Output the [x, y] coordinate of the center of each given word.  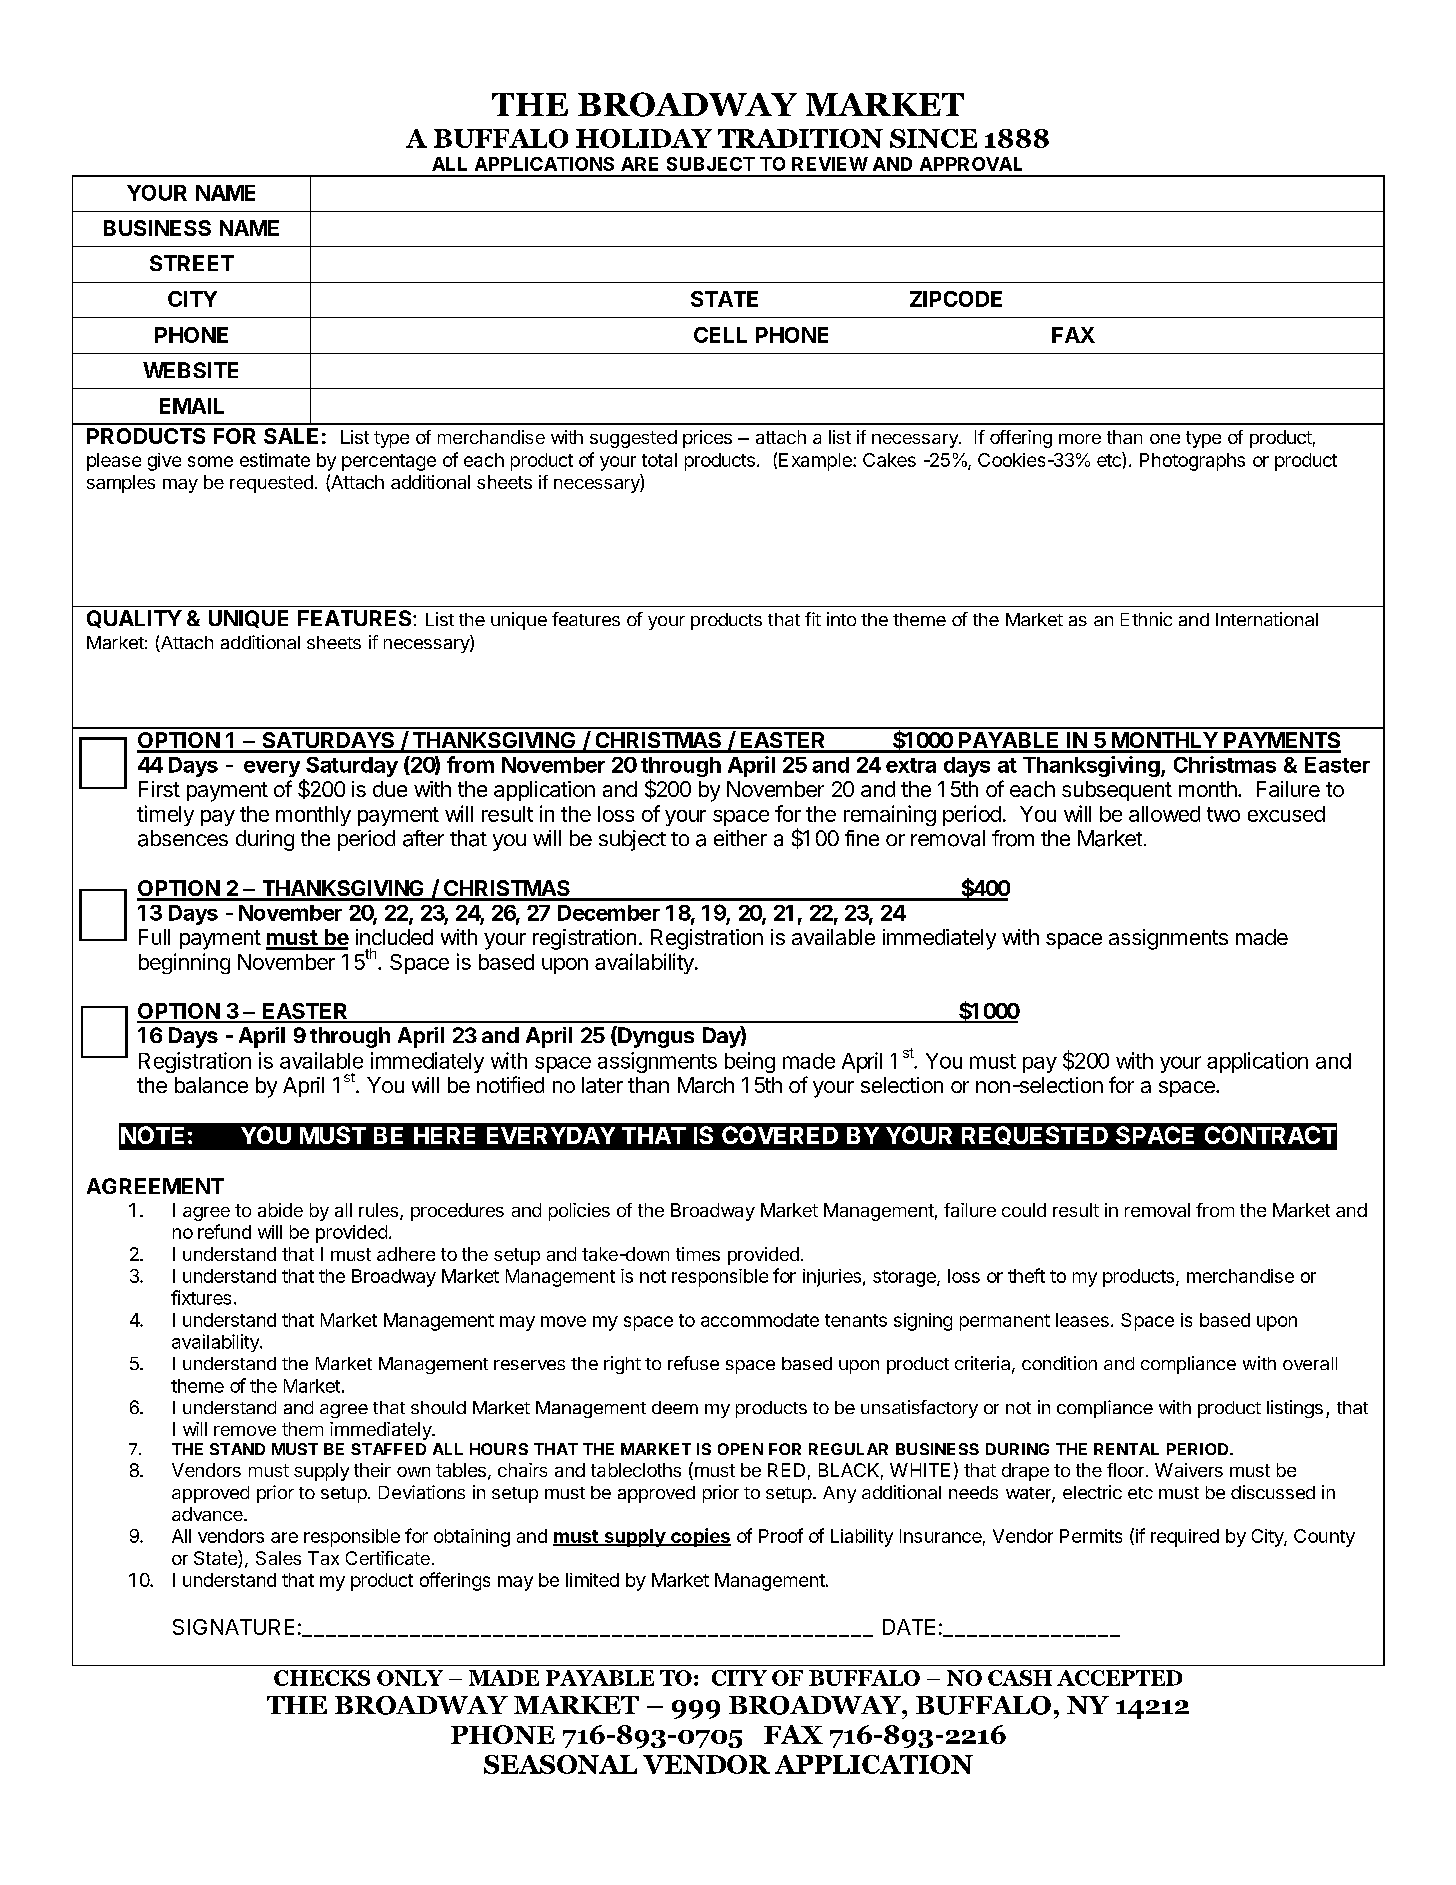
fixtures [201, 1297]
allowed [1164, 814]
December [609, 913]
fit [813, 619]
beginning [184, 963]
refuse [693, 1363]
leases [1082, 1320]
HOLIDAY [644, 138]
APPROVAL [971, 164]
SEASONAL [560, 1764]
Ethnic [1146, 619]
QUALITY [134, 619]
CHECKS [322, 1678]
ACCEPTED [1119, 1678]
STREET [192, 263]
